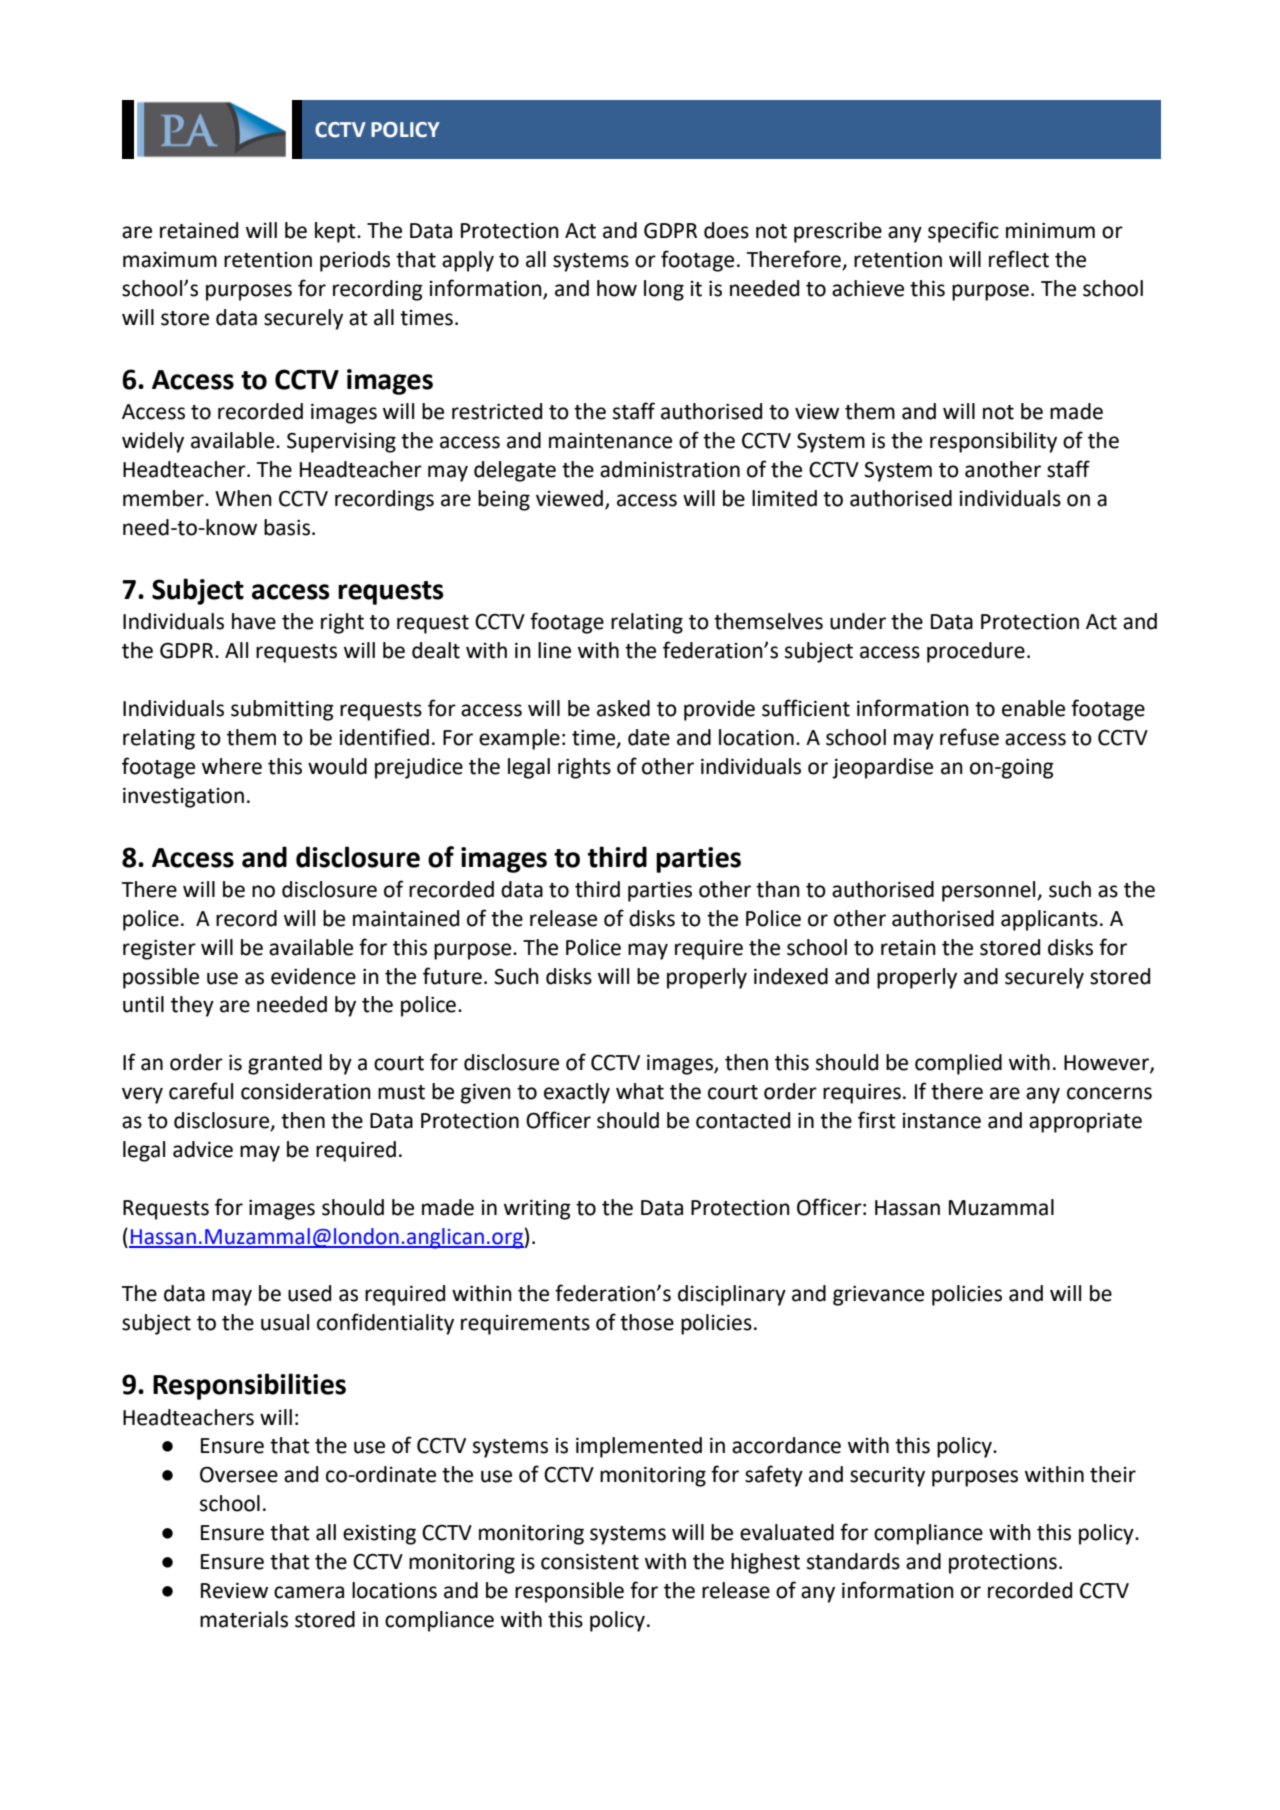 The height and width of the document is (1810, 1280). What do you see at coordinates (309, 1592) in the document?
I see `camera` at bounding box center [309, 1592].
